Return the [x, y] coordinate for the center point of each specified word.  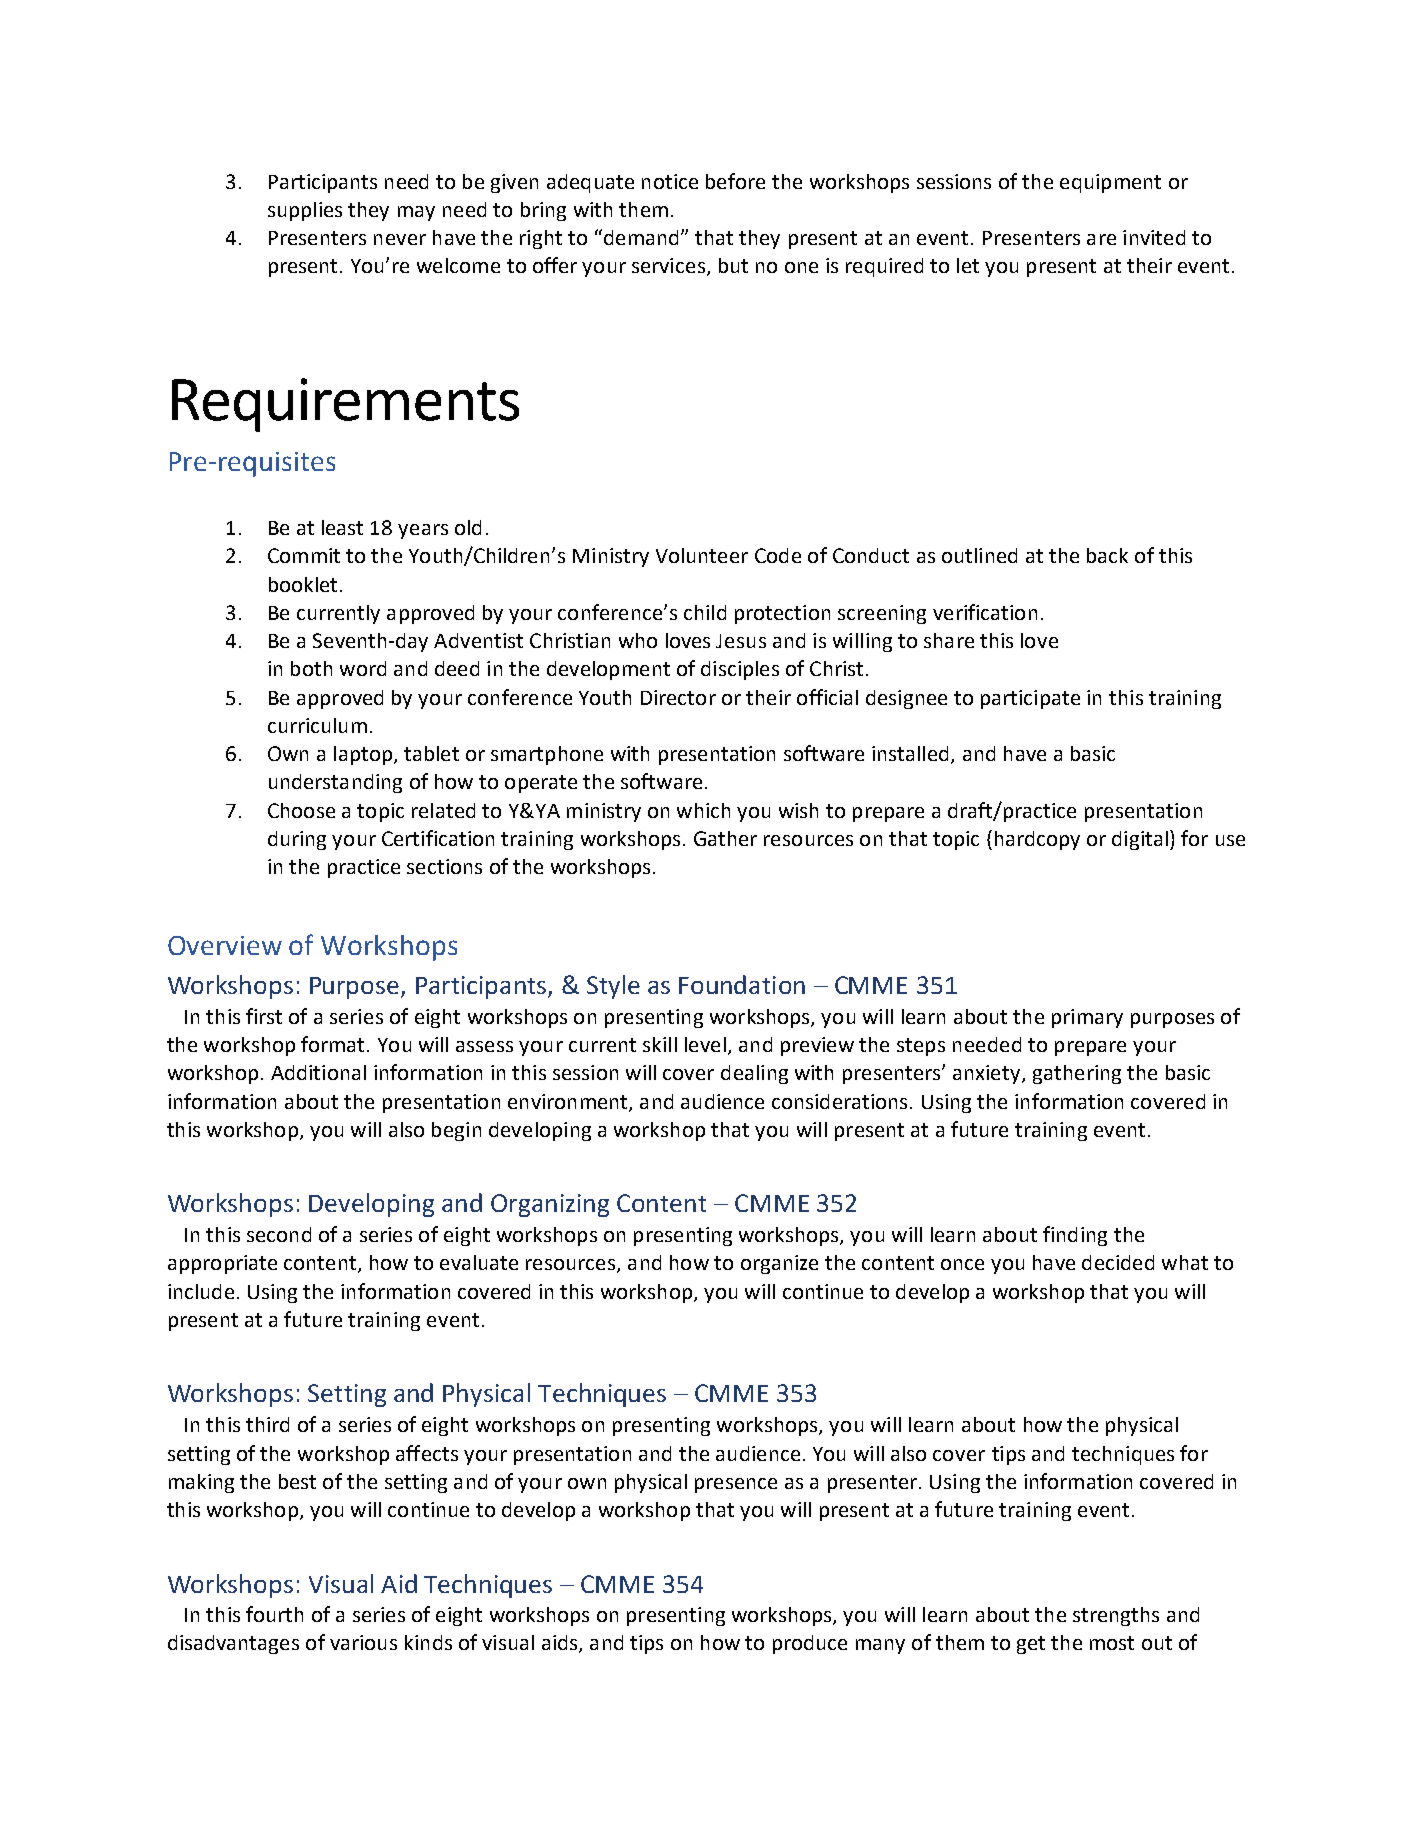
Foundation [742, 984]
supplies [305, 211]
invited [1154, 237]
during [297, 840]
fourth [274, 1614]
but [733, 265]
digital [1140, 840]
